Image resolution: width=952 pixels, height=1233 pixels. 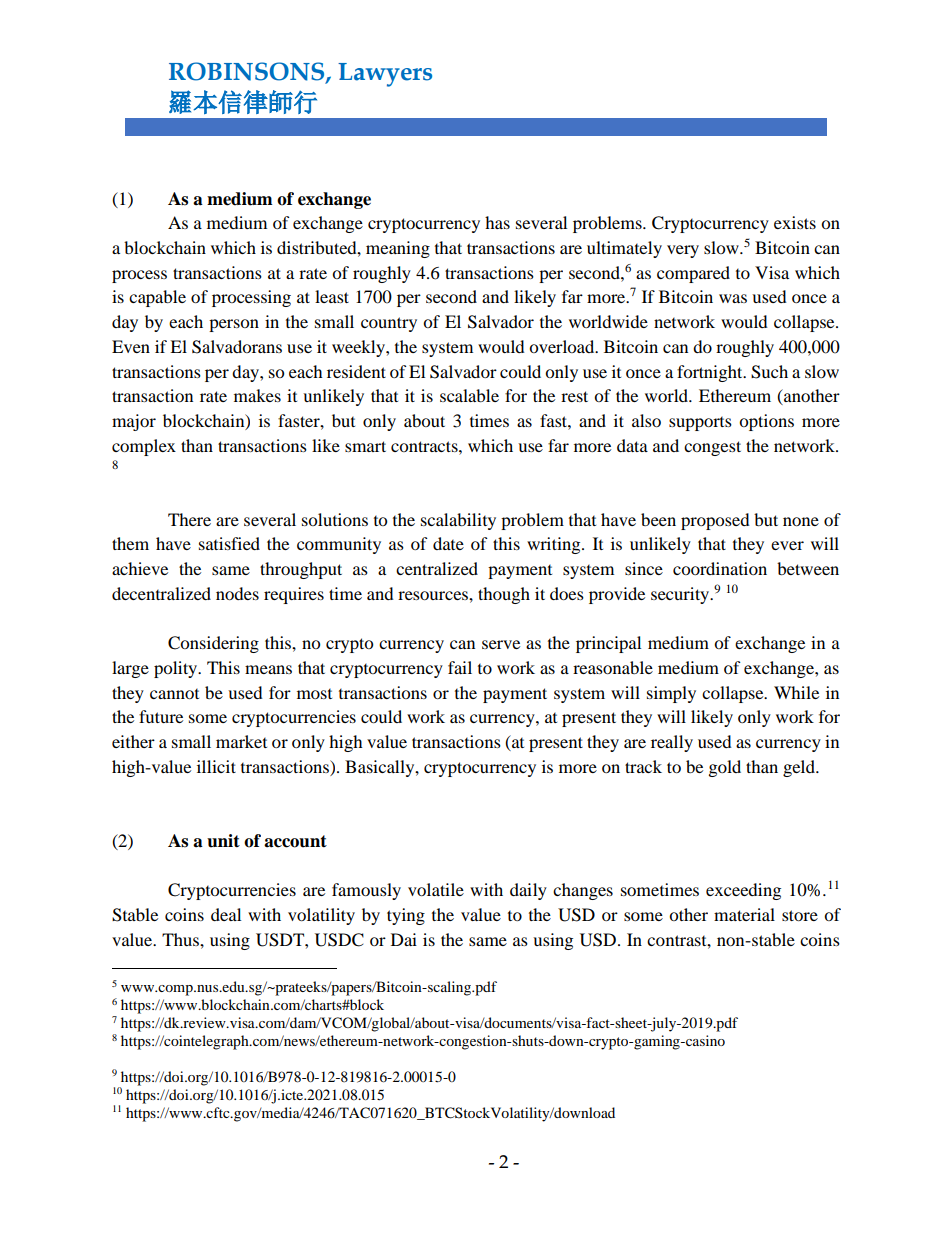 I want to click on ROBINSONS, so click(x=248, y=72).
